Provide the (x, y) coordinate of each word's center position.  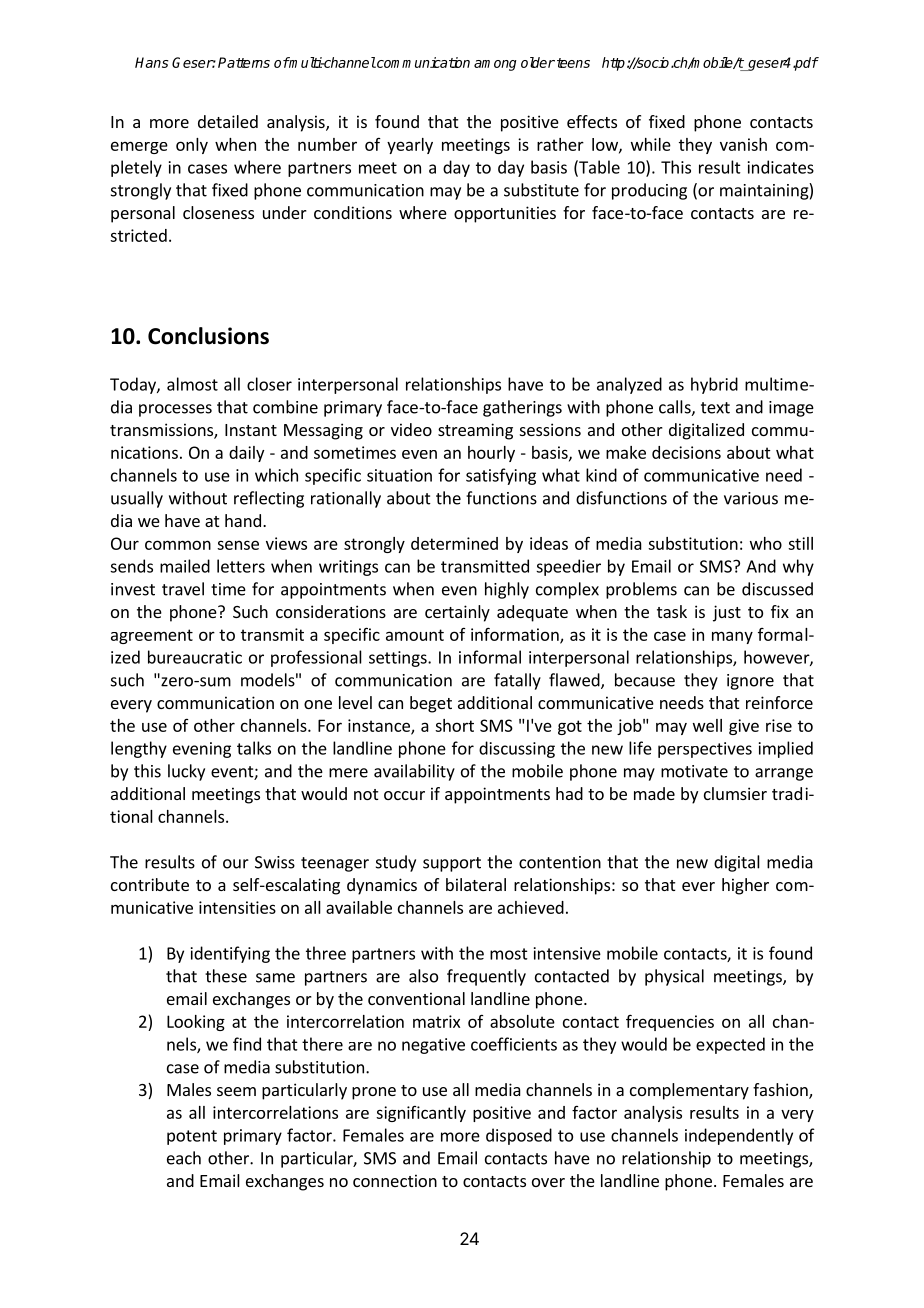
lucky (186, 772)
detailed (228, 121)
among (495, 65)
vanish (743, 144)
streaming (475, 431)
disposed (519, 1136)
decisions (686, 452)
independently (739, 1136)
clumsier (735, 793)
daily (246, 454)
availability (414, 772)
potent (192, 1137)
